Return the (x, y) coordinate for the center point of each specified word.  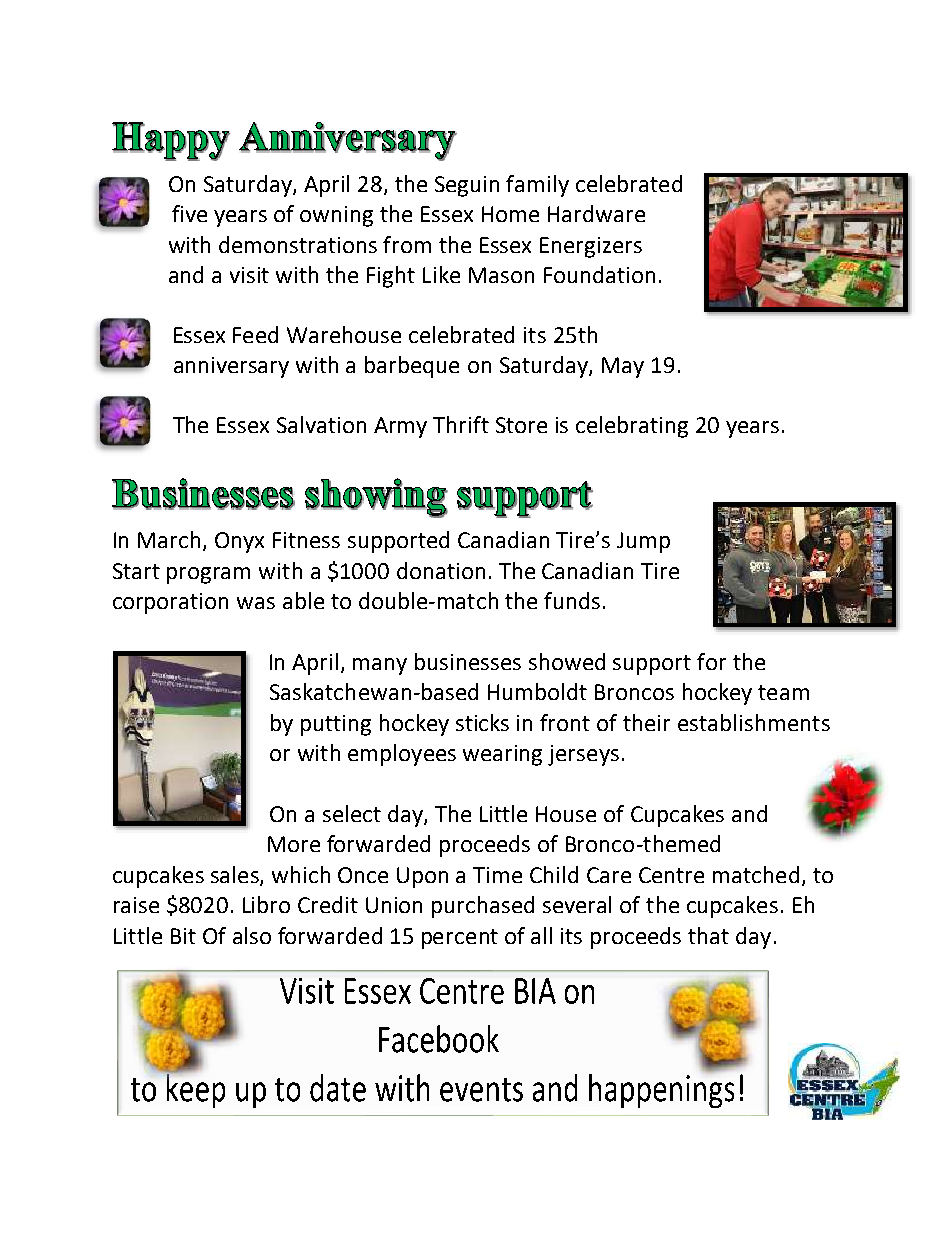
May (623, 367)
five (189, 213)
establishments (754, 722)
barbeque (412, 367)
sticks (482, 722)
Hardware (596, 213)
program (208, 575)
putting (336, 725)
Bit (183, 936)
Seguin (467, 186)
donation (441, 570)
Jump (643, 542)
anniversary (231, 367)
